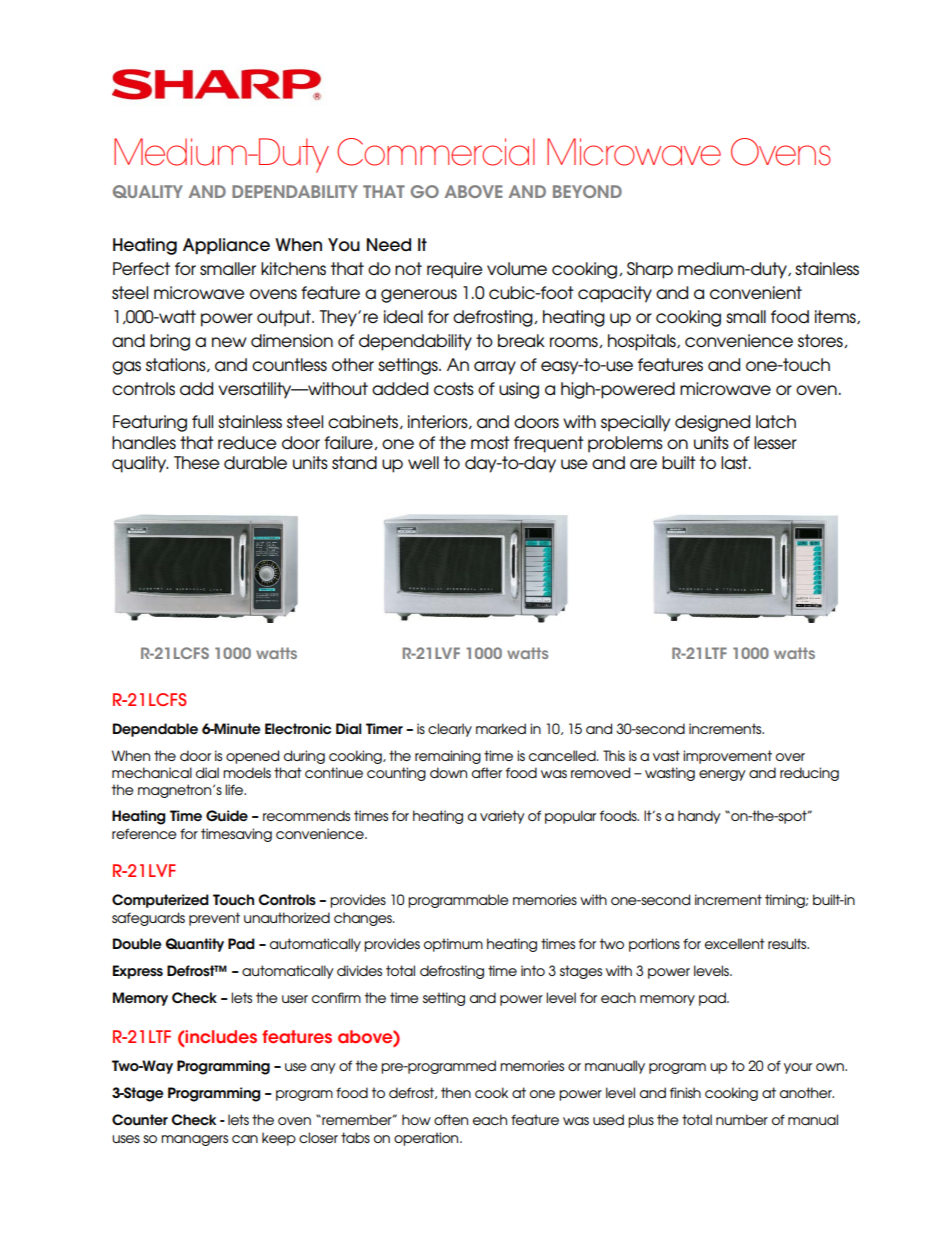 The width and height of the screenshot is (952, 1233). What do you see at coordinates (436, 152) in the screenshot?
I see `Commercial` at bounding box center [436, 152].
